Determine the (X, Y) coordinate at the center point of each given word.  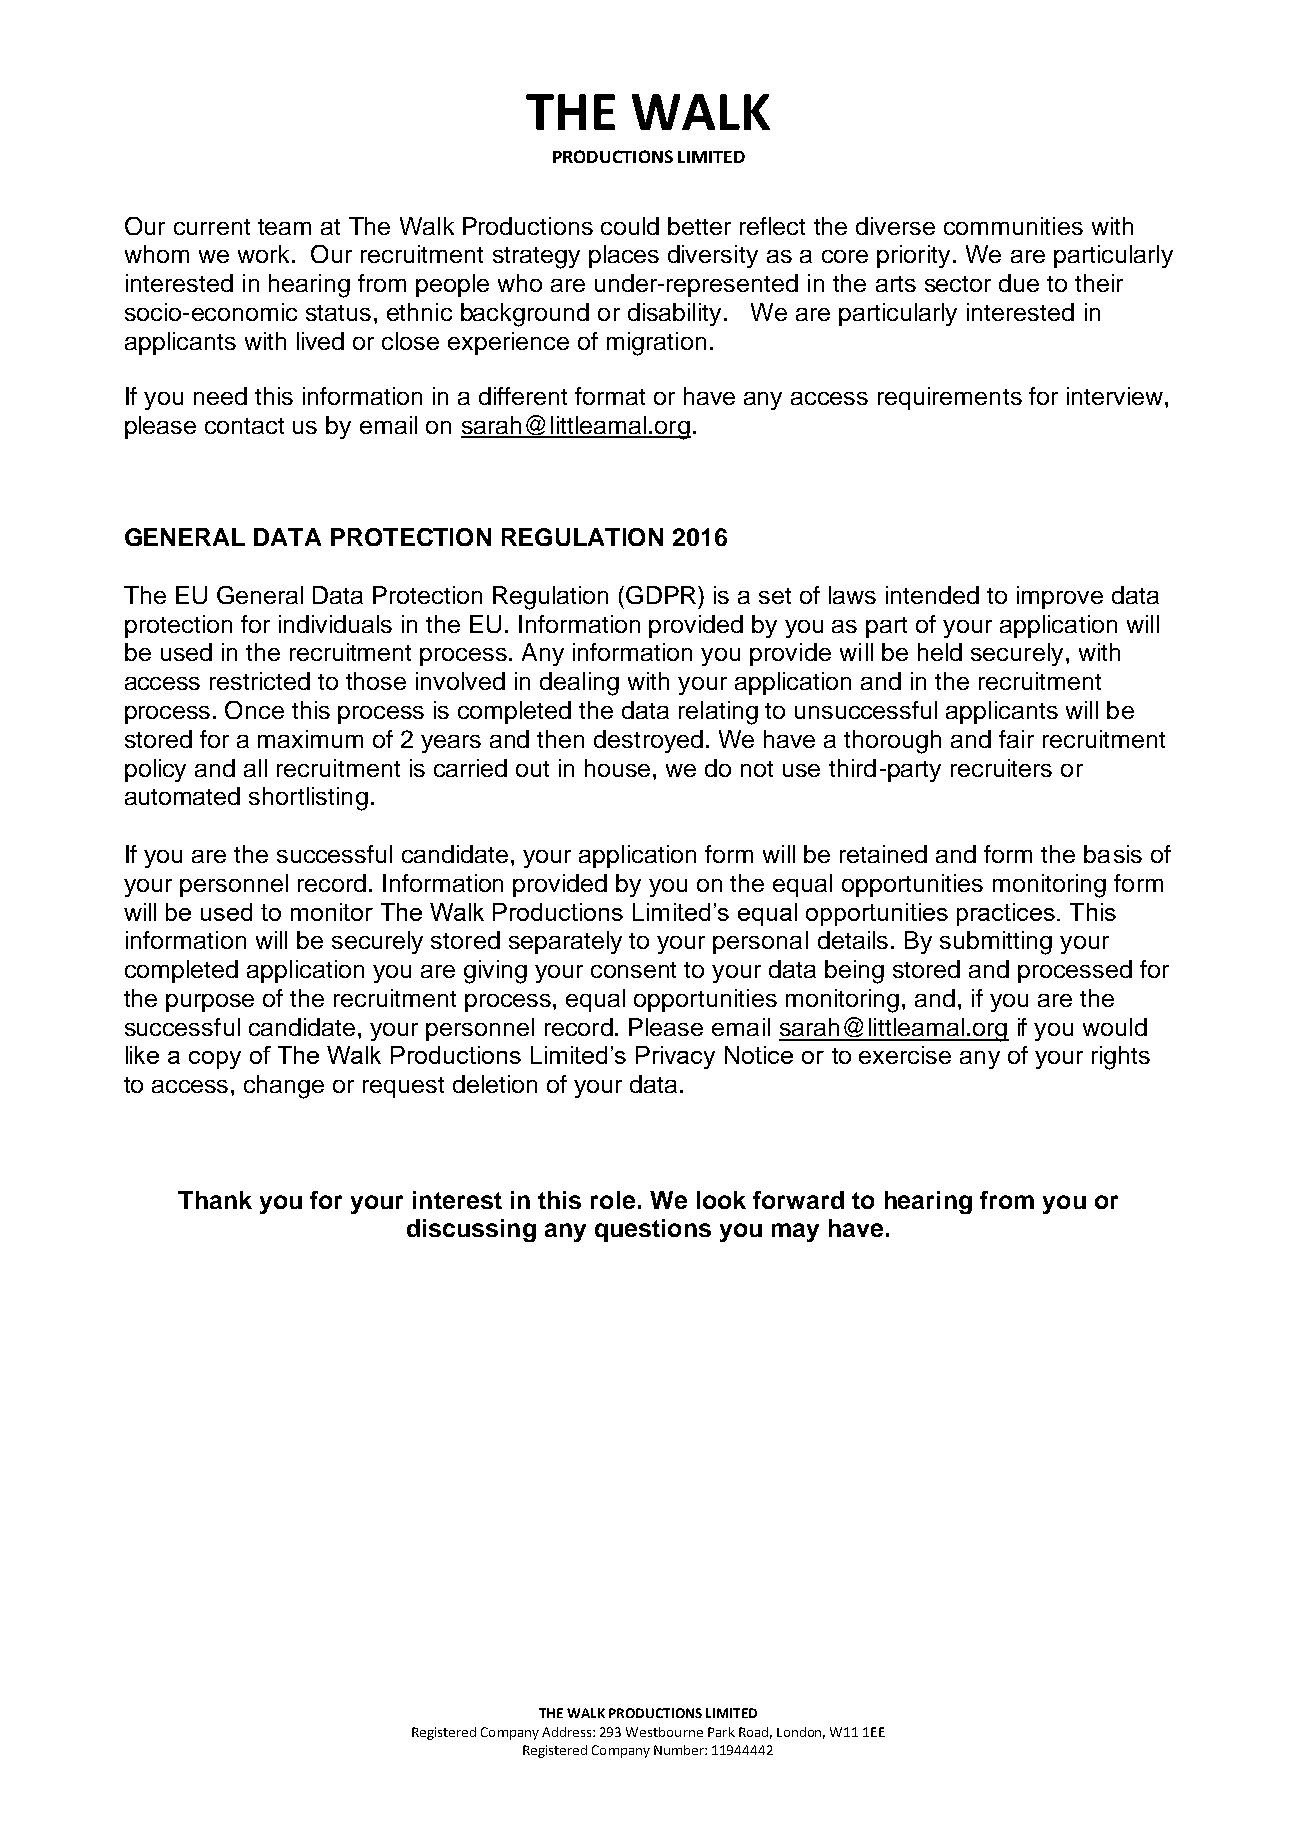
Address (568, 1732)
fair (1016, 739)
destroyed (648, 741)
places (624, 256)
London (801, 1733)
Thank (215, 1200)
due (1019, 283)
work (263, 254)
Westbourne (664, 1732)
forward (798, 1200)
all (255, 768)
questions (653, 1230)
